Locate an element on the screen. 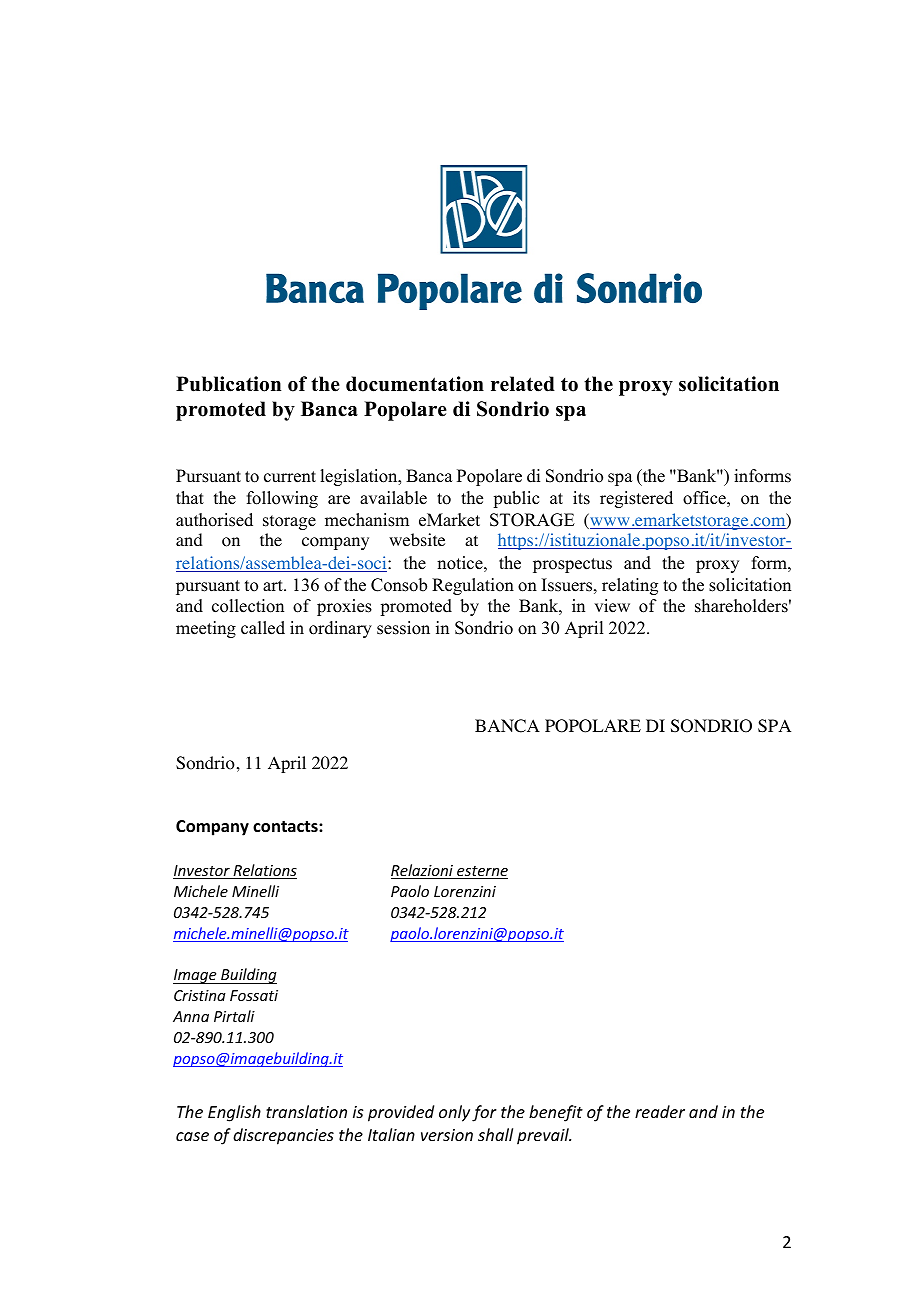 Image resolution: width=924 pixels, height=1308 pixels. English is located at coordinates (234, 1113).
